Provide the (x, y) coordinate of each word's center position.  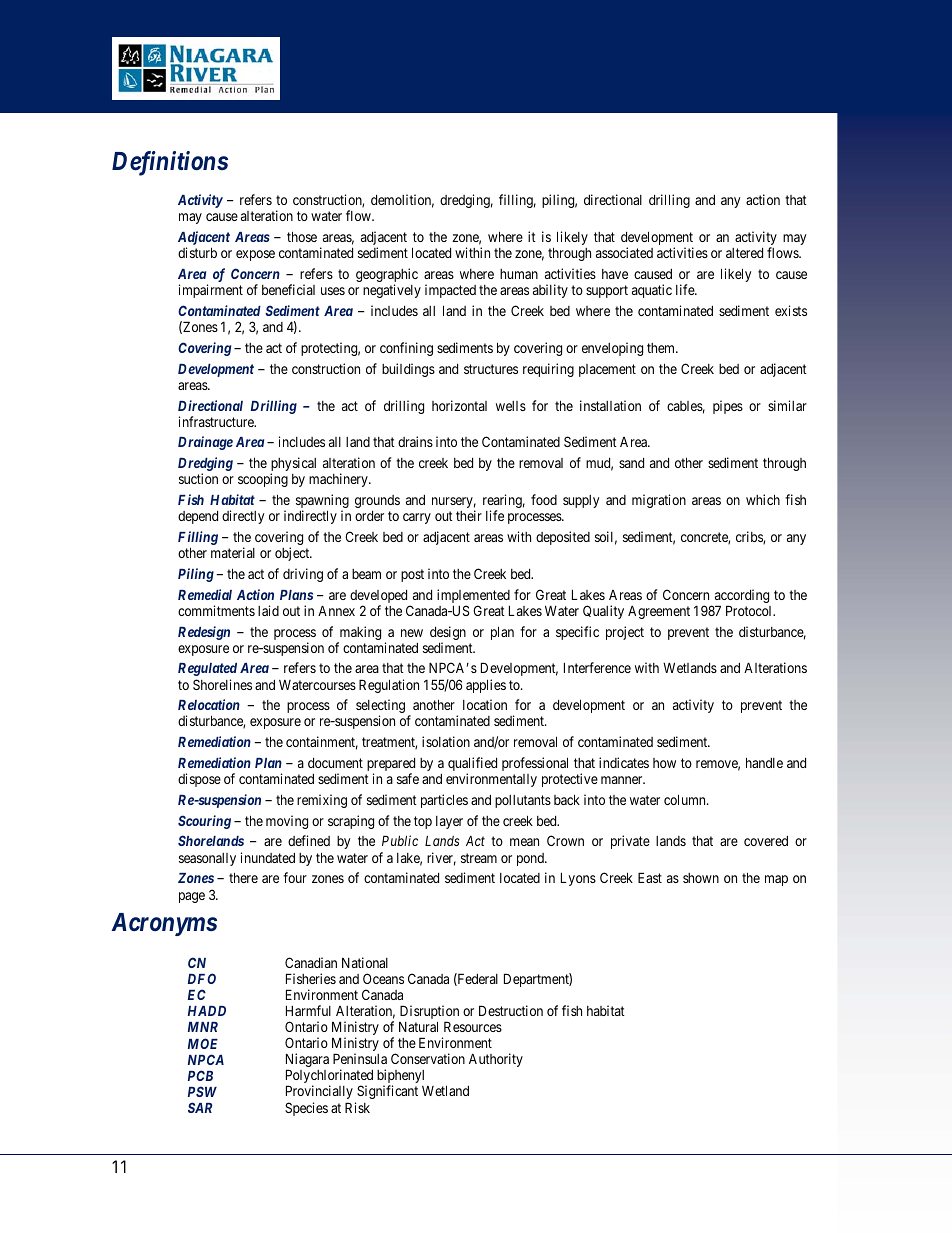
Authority (496, 1060)
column (686, 799)
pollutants (523, 801)
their (469, 515)
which (763, 499)
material (233, 552)
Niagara (307, 1061)
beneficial (288, 289)
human (519, 274)
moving (287, 822)
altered (744, 253)
